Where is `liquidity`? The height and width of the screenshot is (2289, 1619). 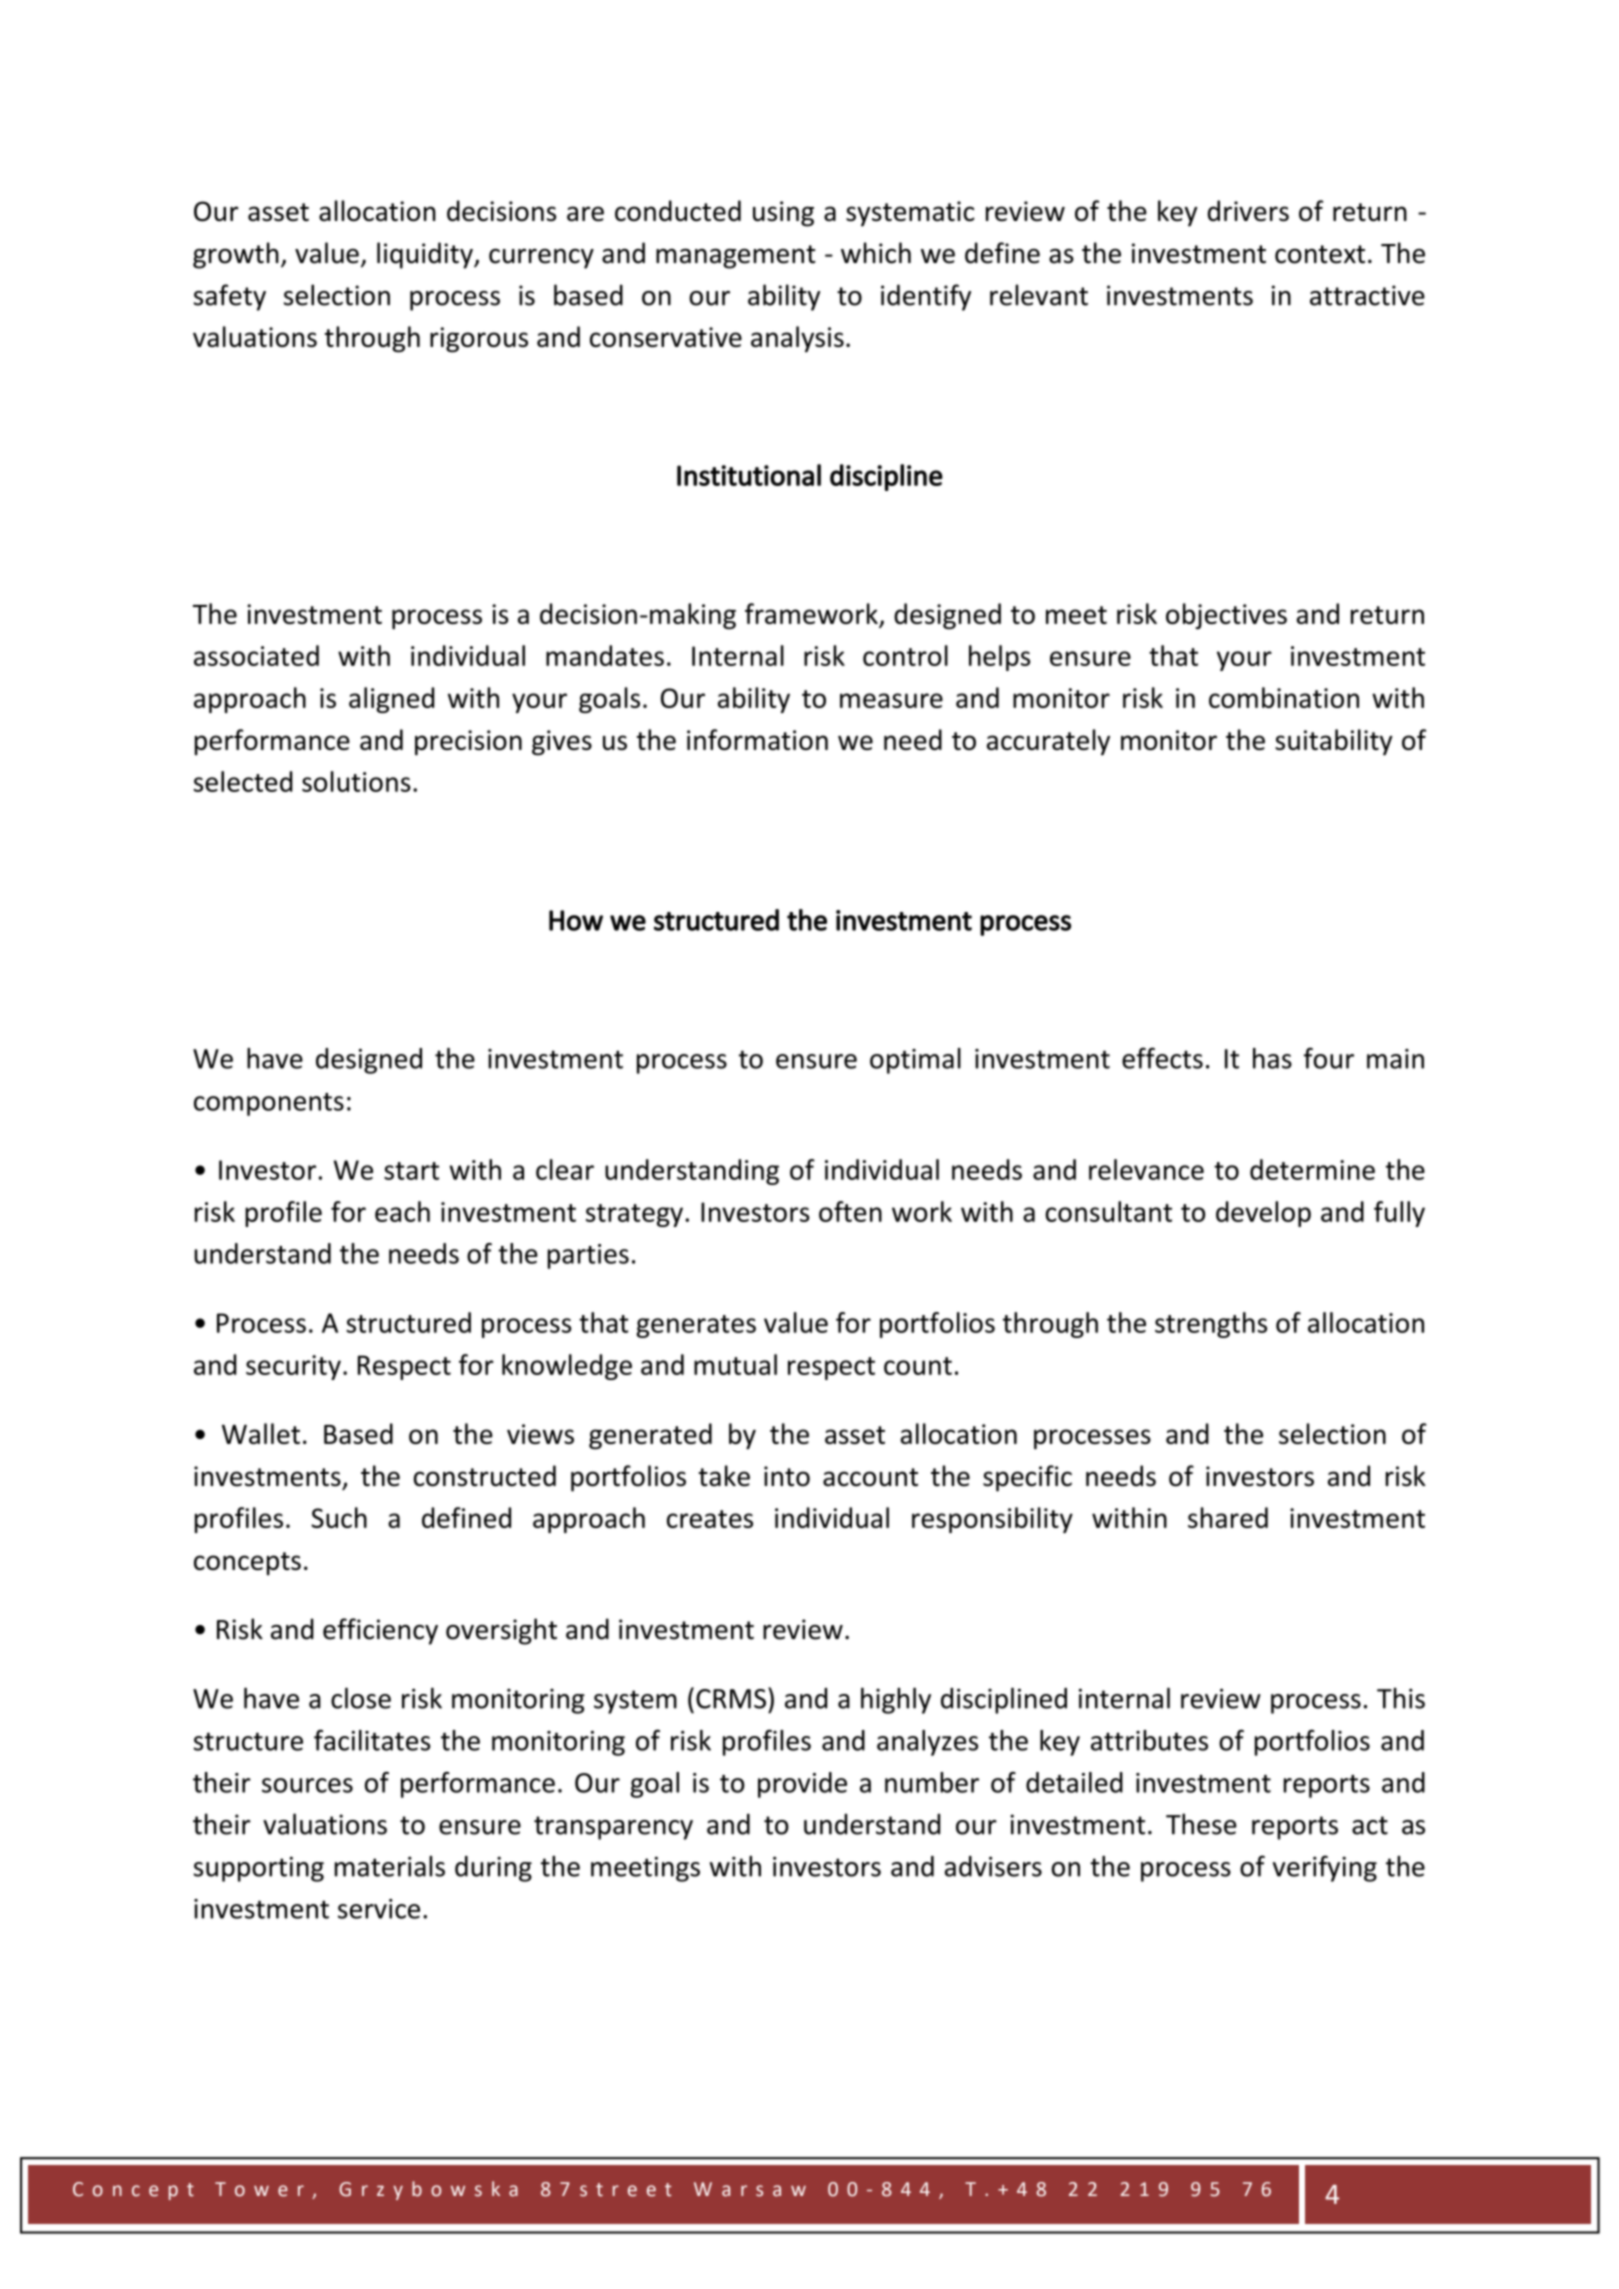 liquidity is located at coordinates (426, 255).
